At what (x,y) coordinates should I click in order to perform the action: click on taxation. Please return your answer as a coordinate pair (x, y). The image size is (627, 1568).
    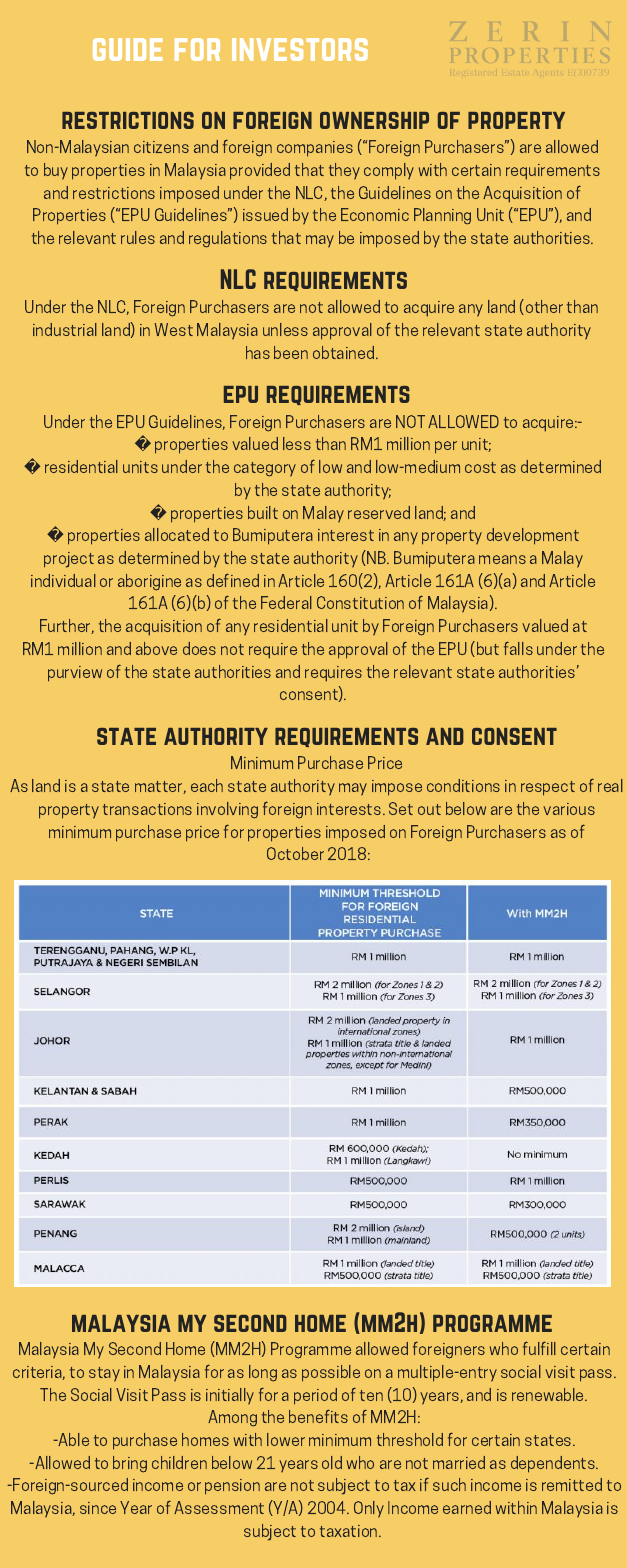
    Looking at the image, I should click on (350, 1531).
